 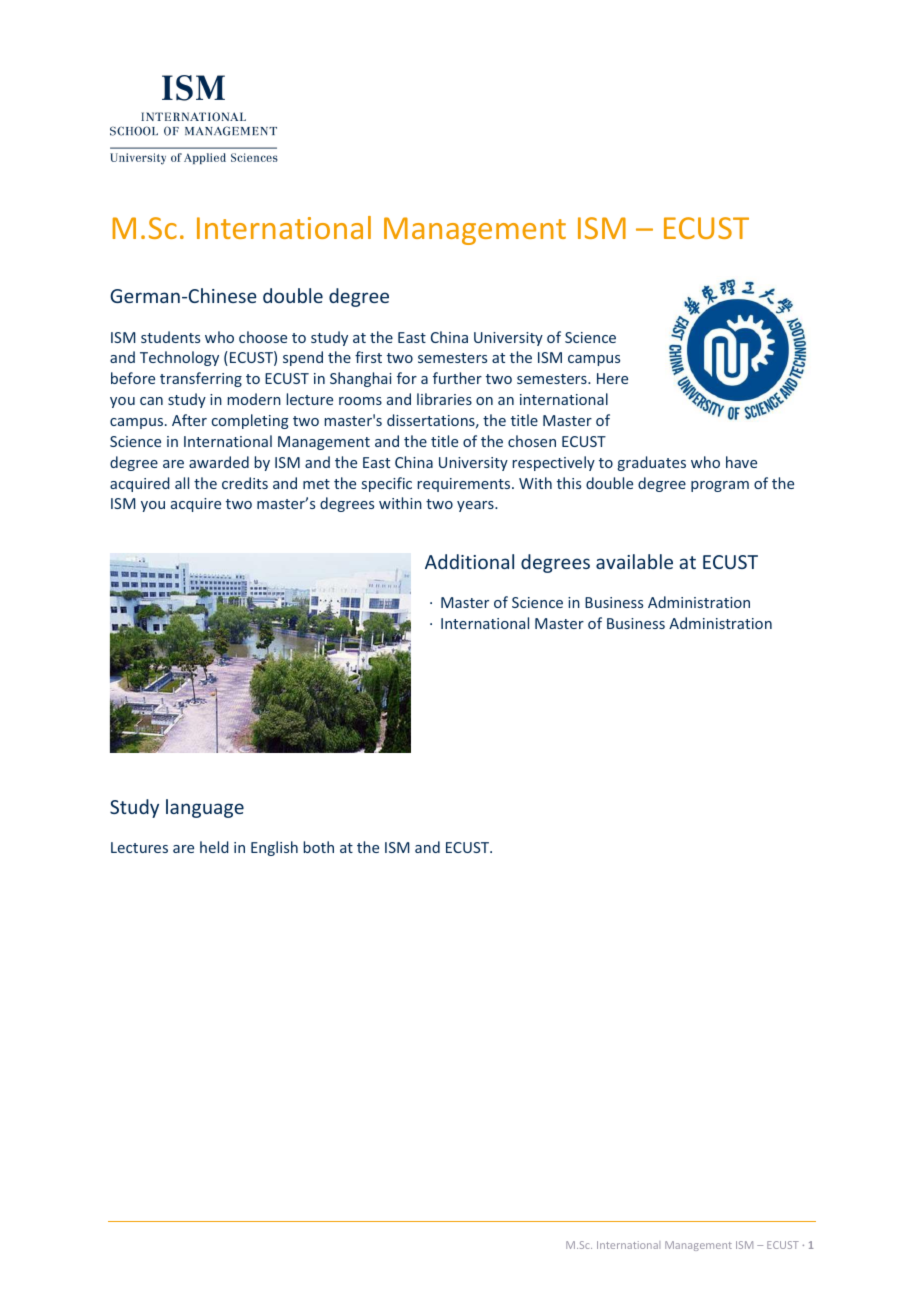 What do you see at coordinates (652, 463) in the document?
I see `graduates` at bounding box center [652, 463].
